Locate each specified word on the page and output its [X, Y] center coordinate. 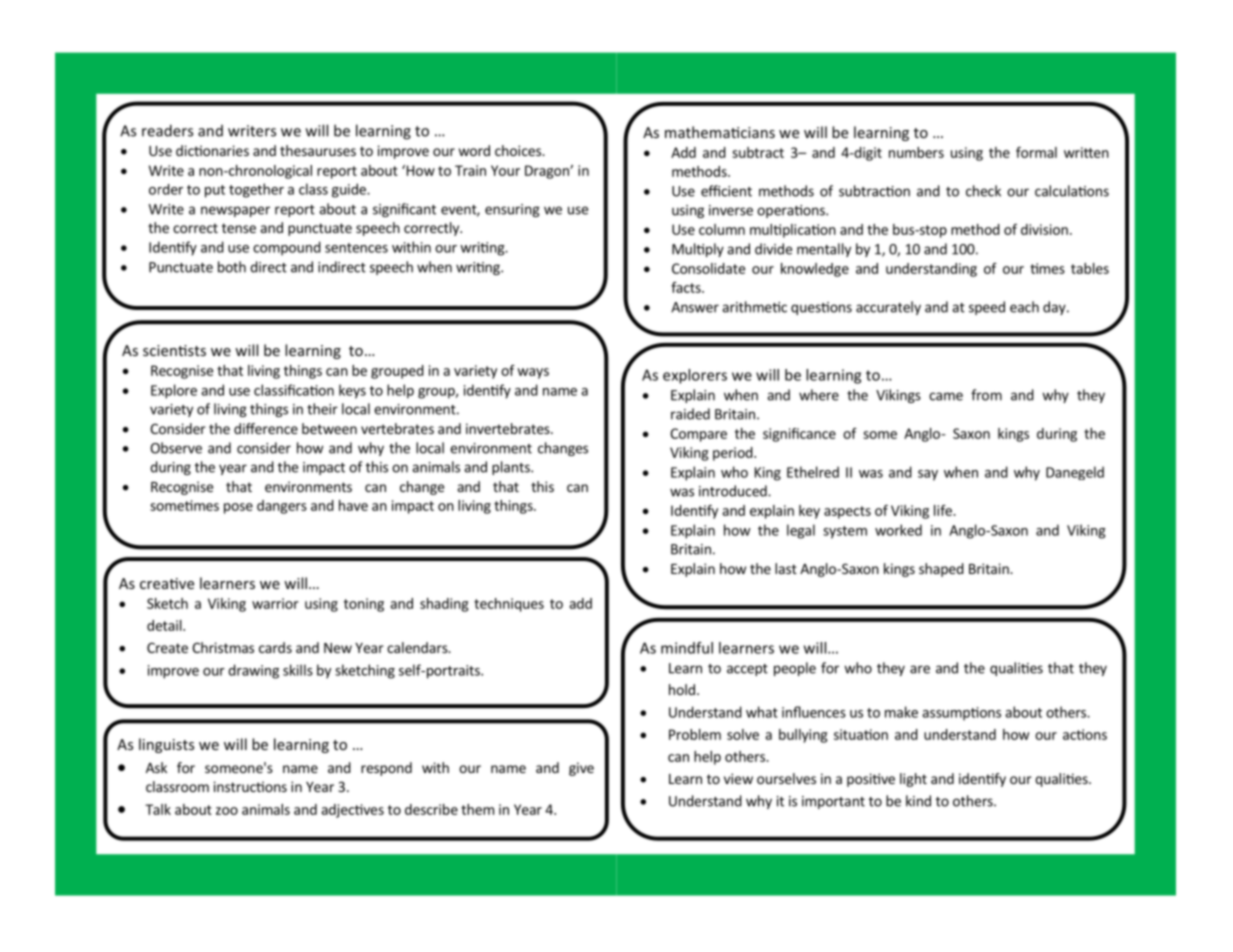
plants [512, 468]
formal [1036, 152]
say [928, 475]
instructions [250, 786]
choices [519, 150]
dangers [282, 507]
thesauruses [318, 150]
